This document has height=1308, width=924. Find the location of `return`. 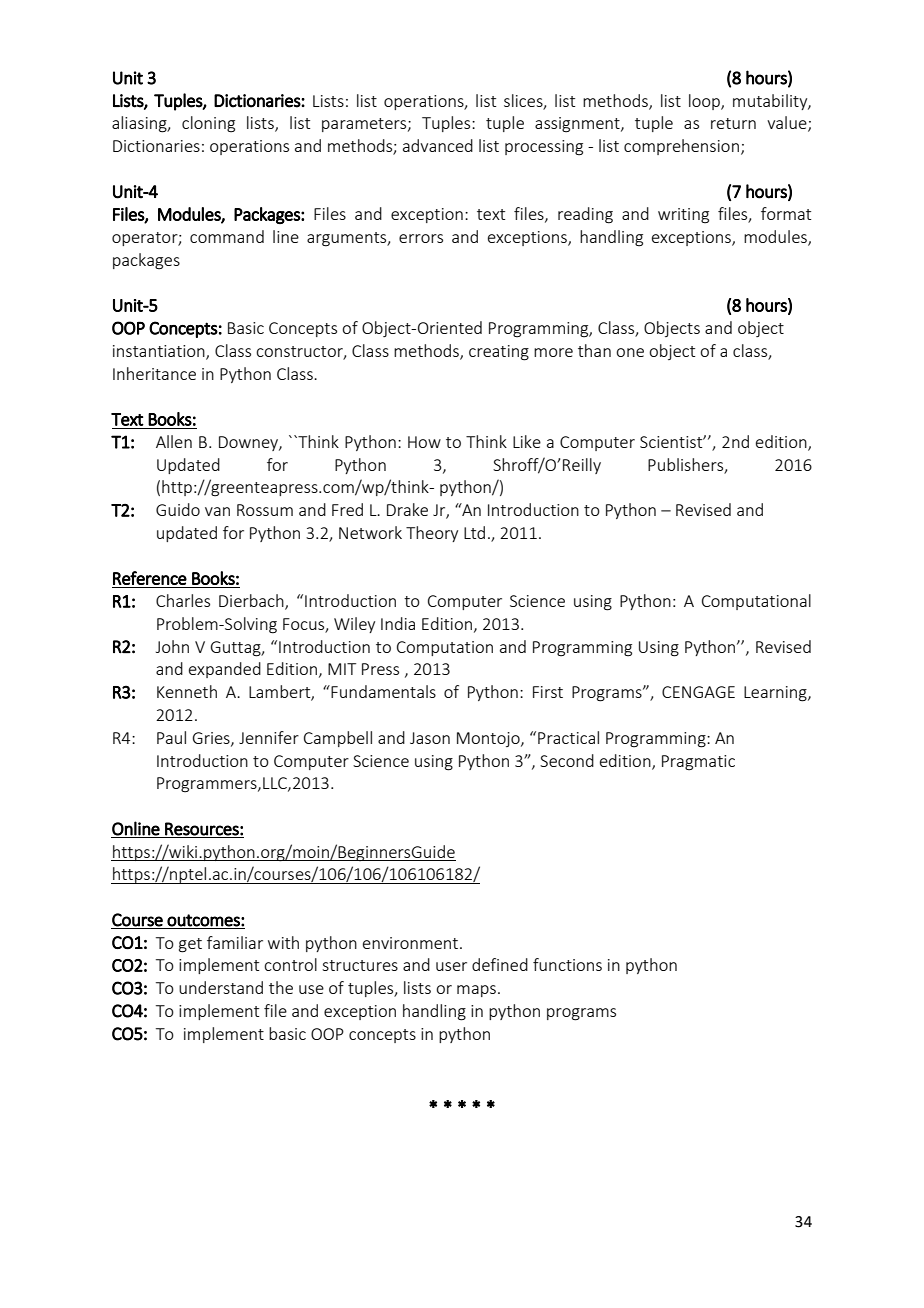

return is located at coordinates (733, 123).
